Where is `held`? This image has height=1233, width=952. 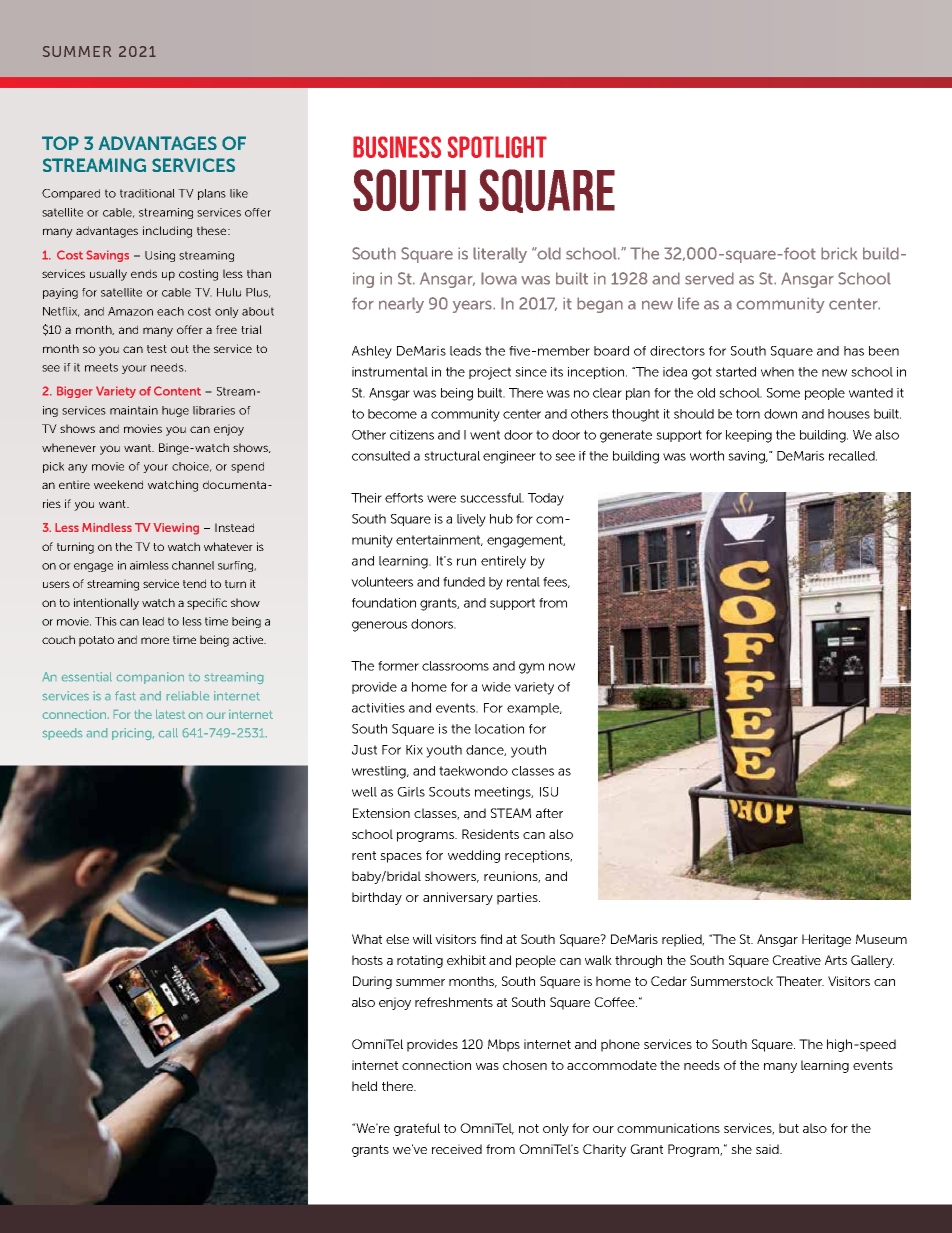 held is located at coordinates (364, 1086).
